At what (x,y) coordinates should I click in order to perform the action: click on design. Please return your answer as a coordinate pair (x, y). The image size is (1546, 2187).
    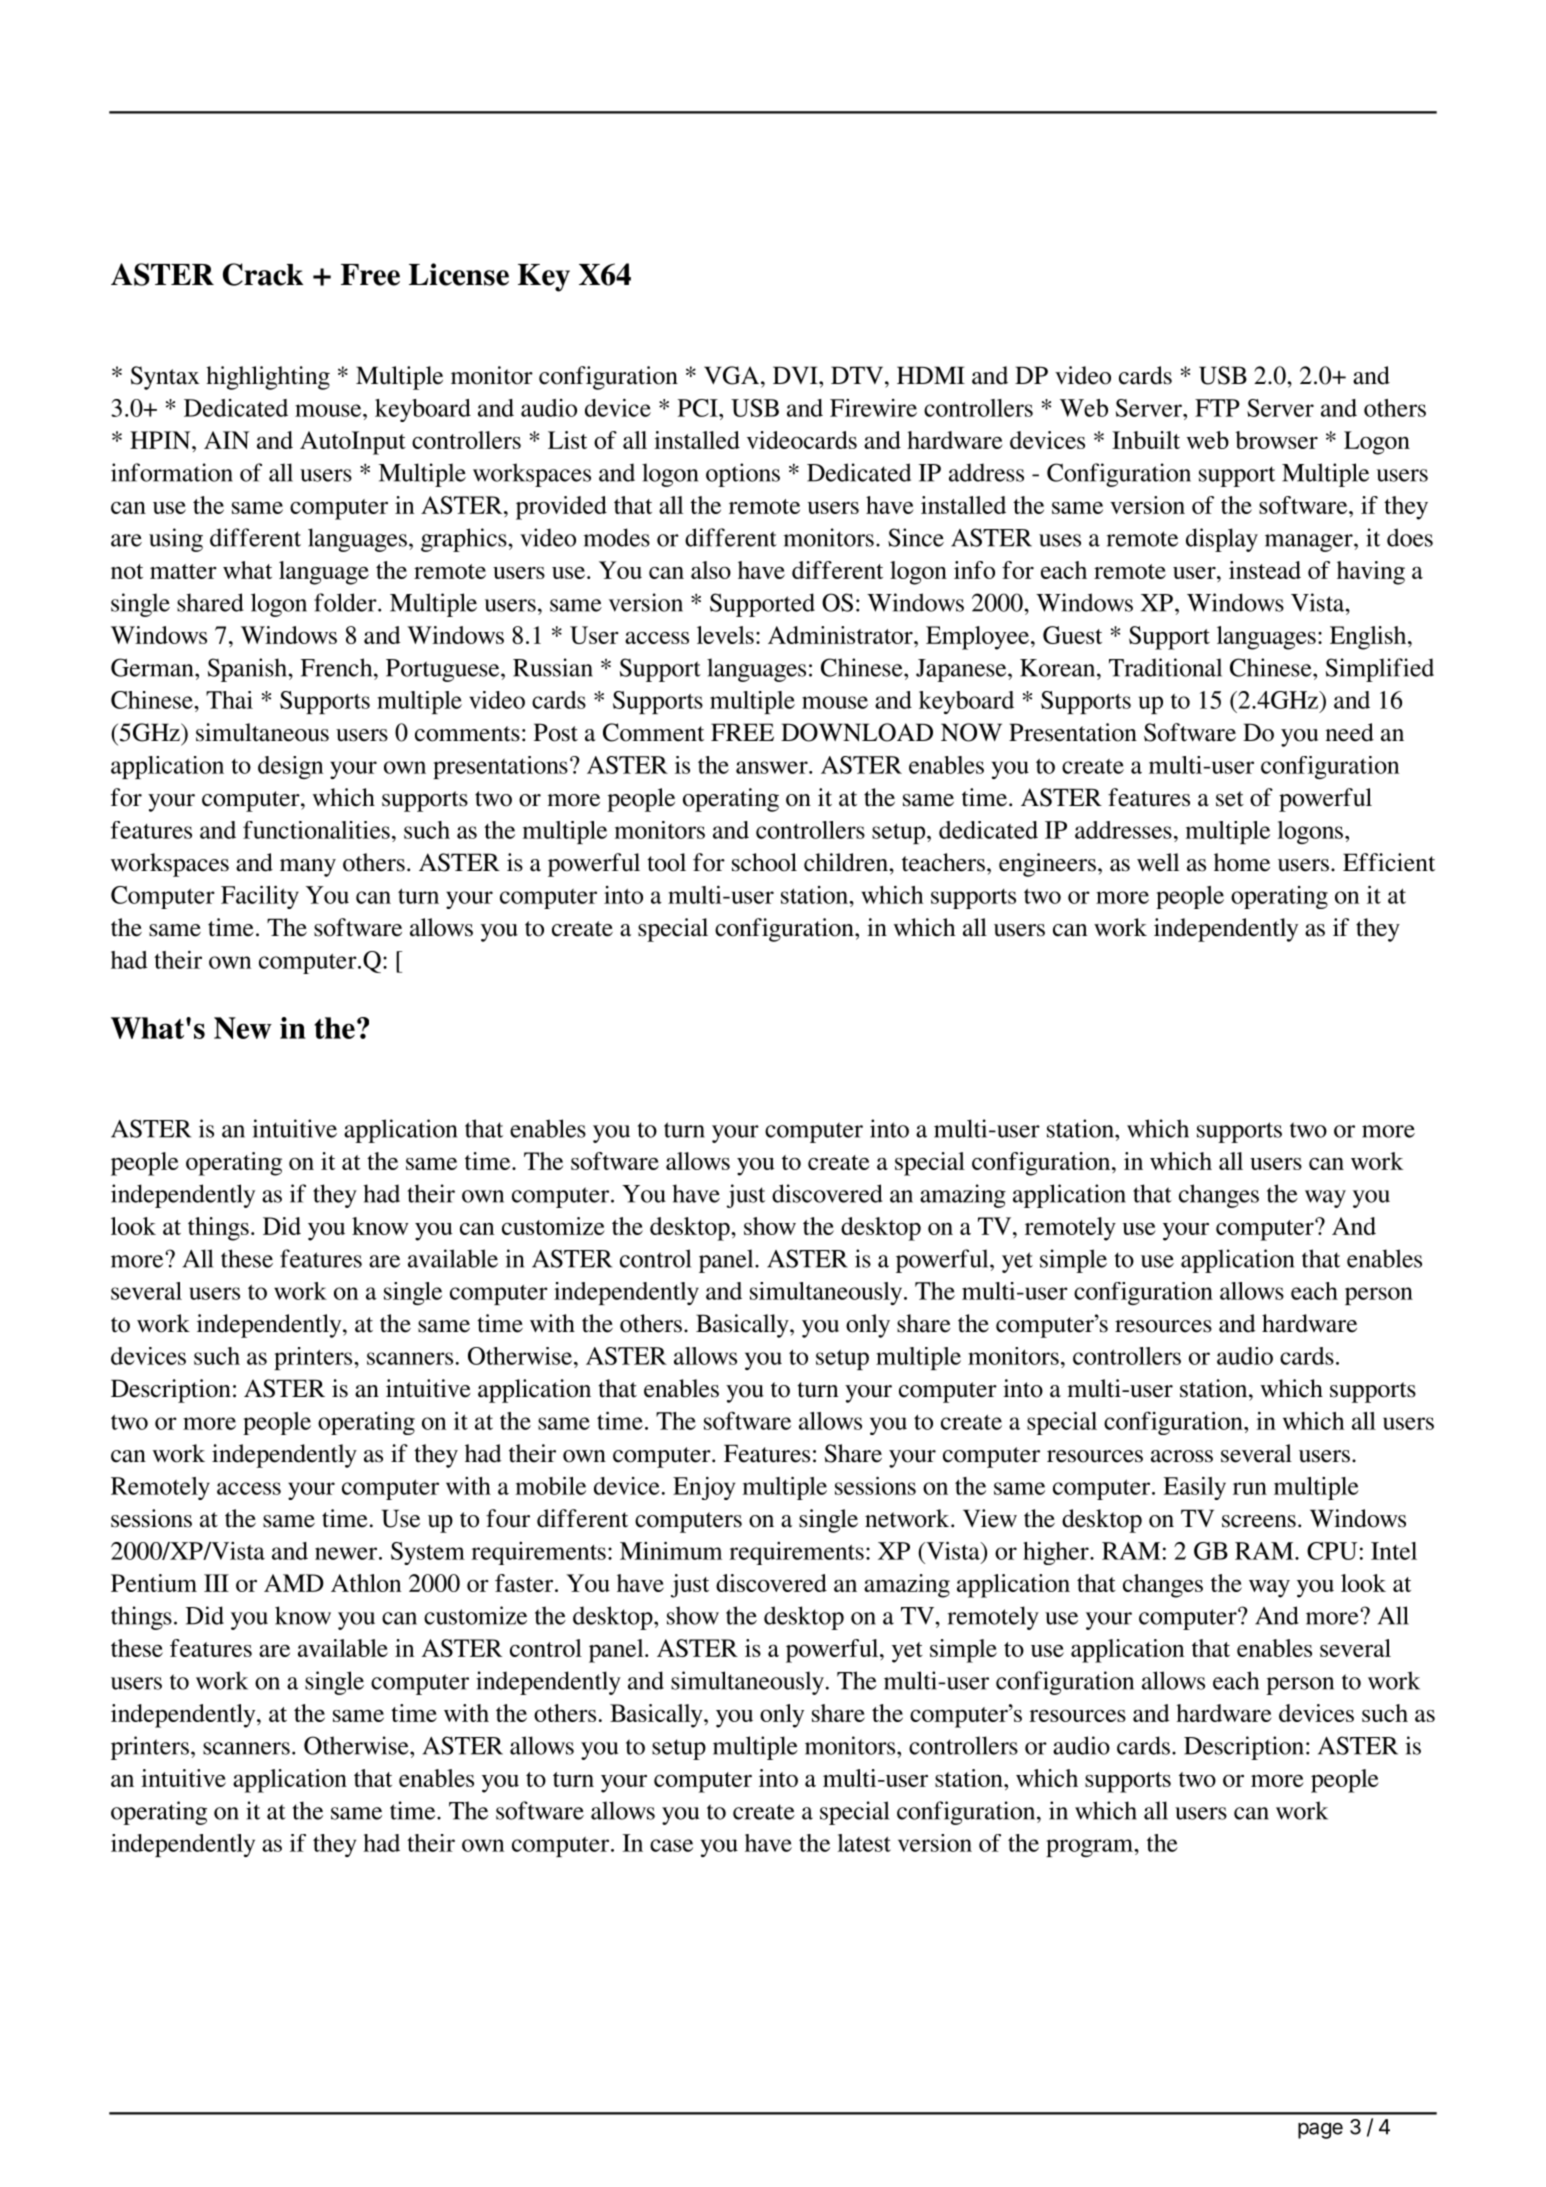
    Looking at the image, I should click on (290, 767).
